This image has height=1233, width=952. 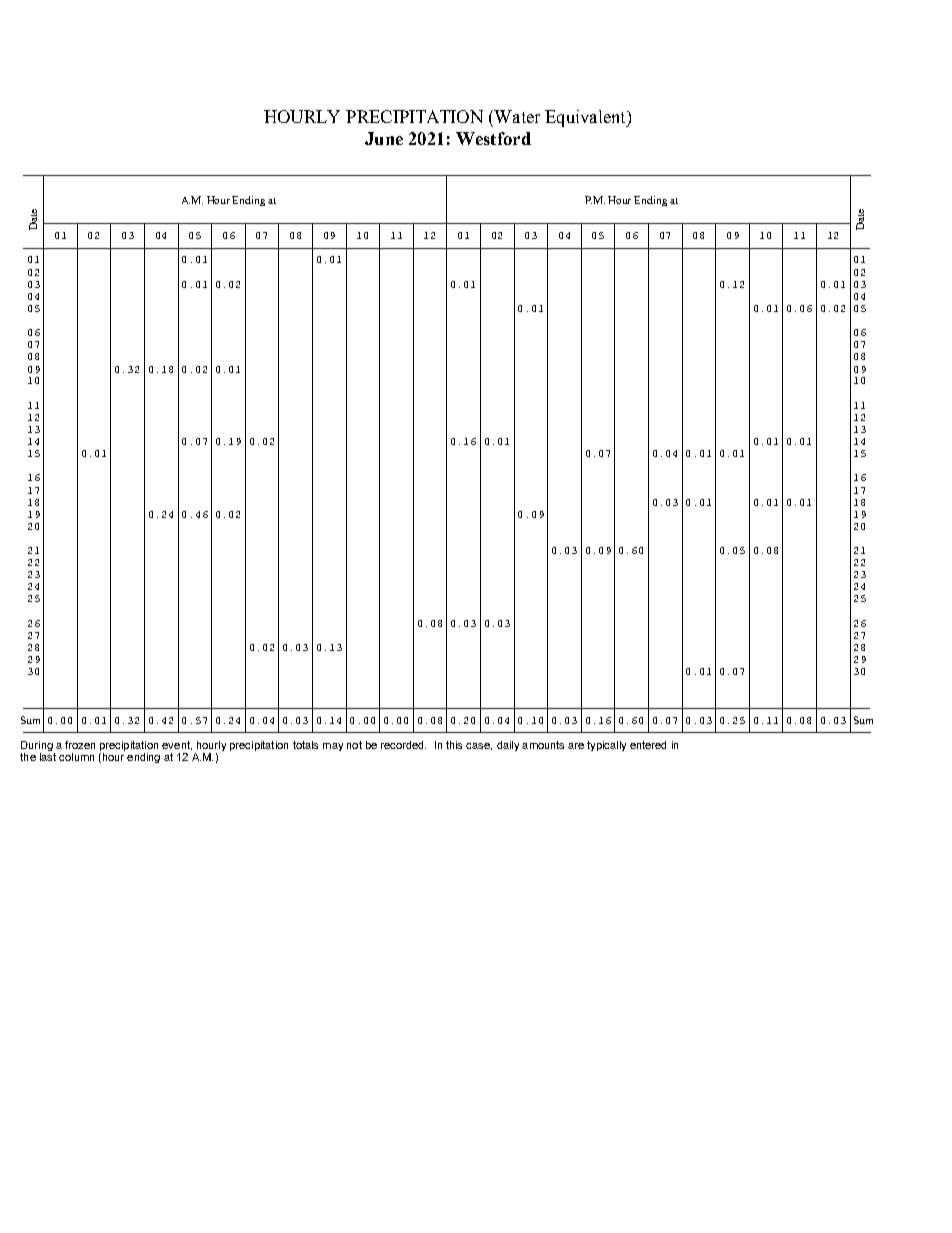 What do you see at coordinates (80, 745) in the image?
I see `frozen` at bounding box center [80, 745].
